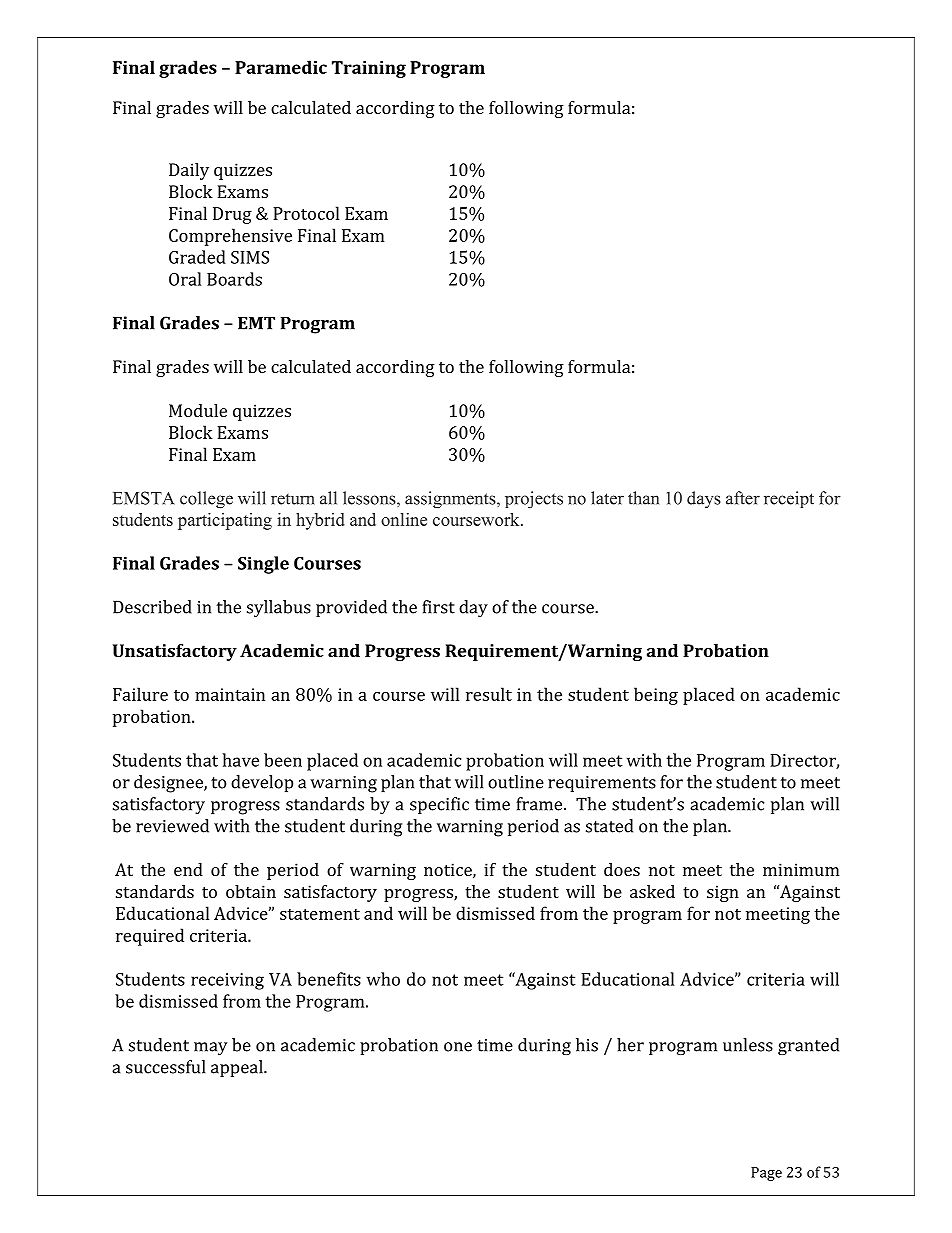 The width and height of the image is (952, 1233). What do you see at coordinates (766, 1174) in the image?
I see `Page` at bounding box center [766, 1174].
